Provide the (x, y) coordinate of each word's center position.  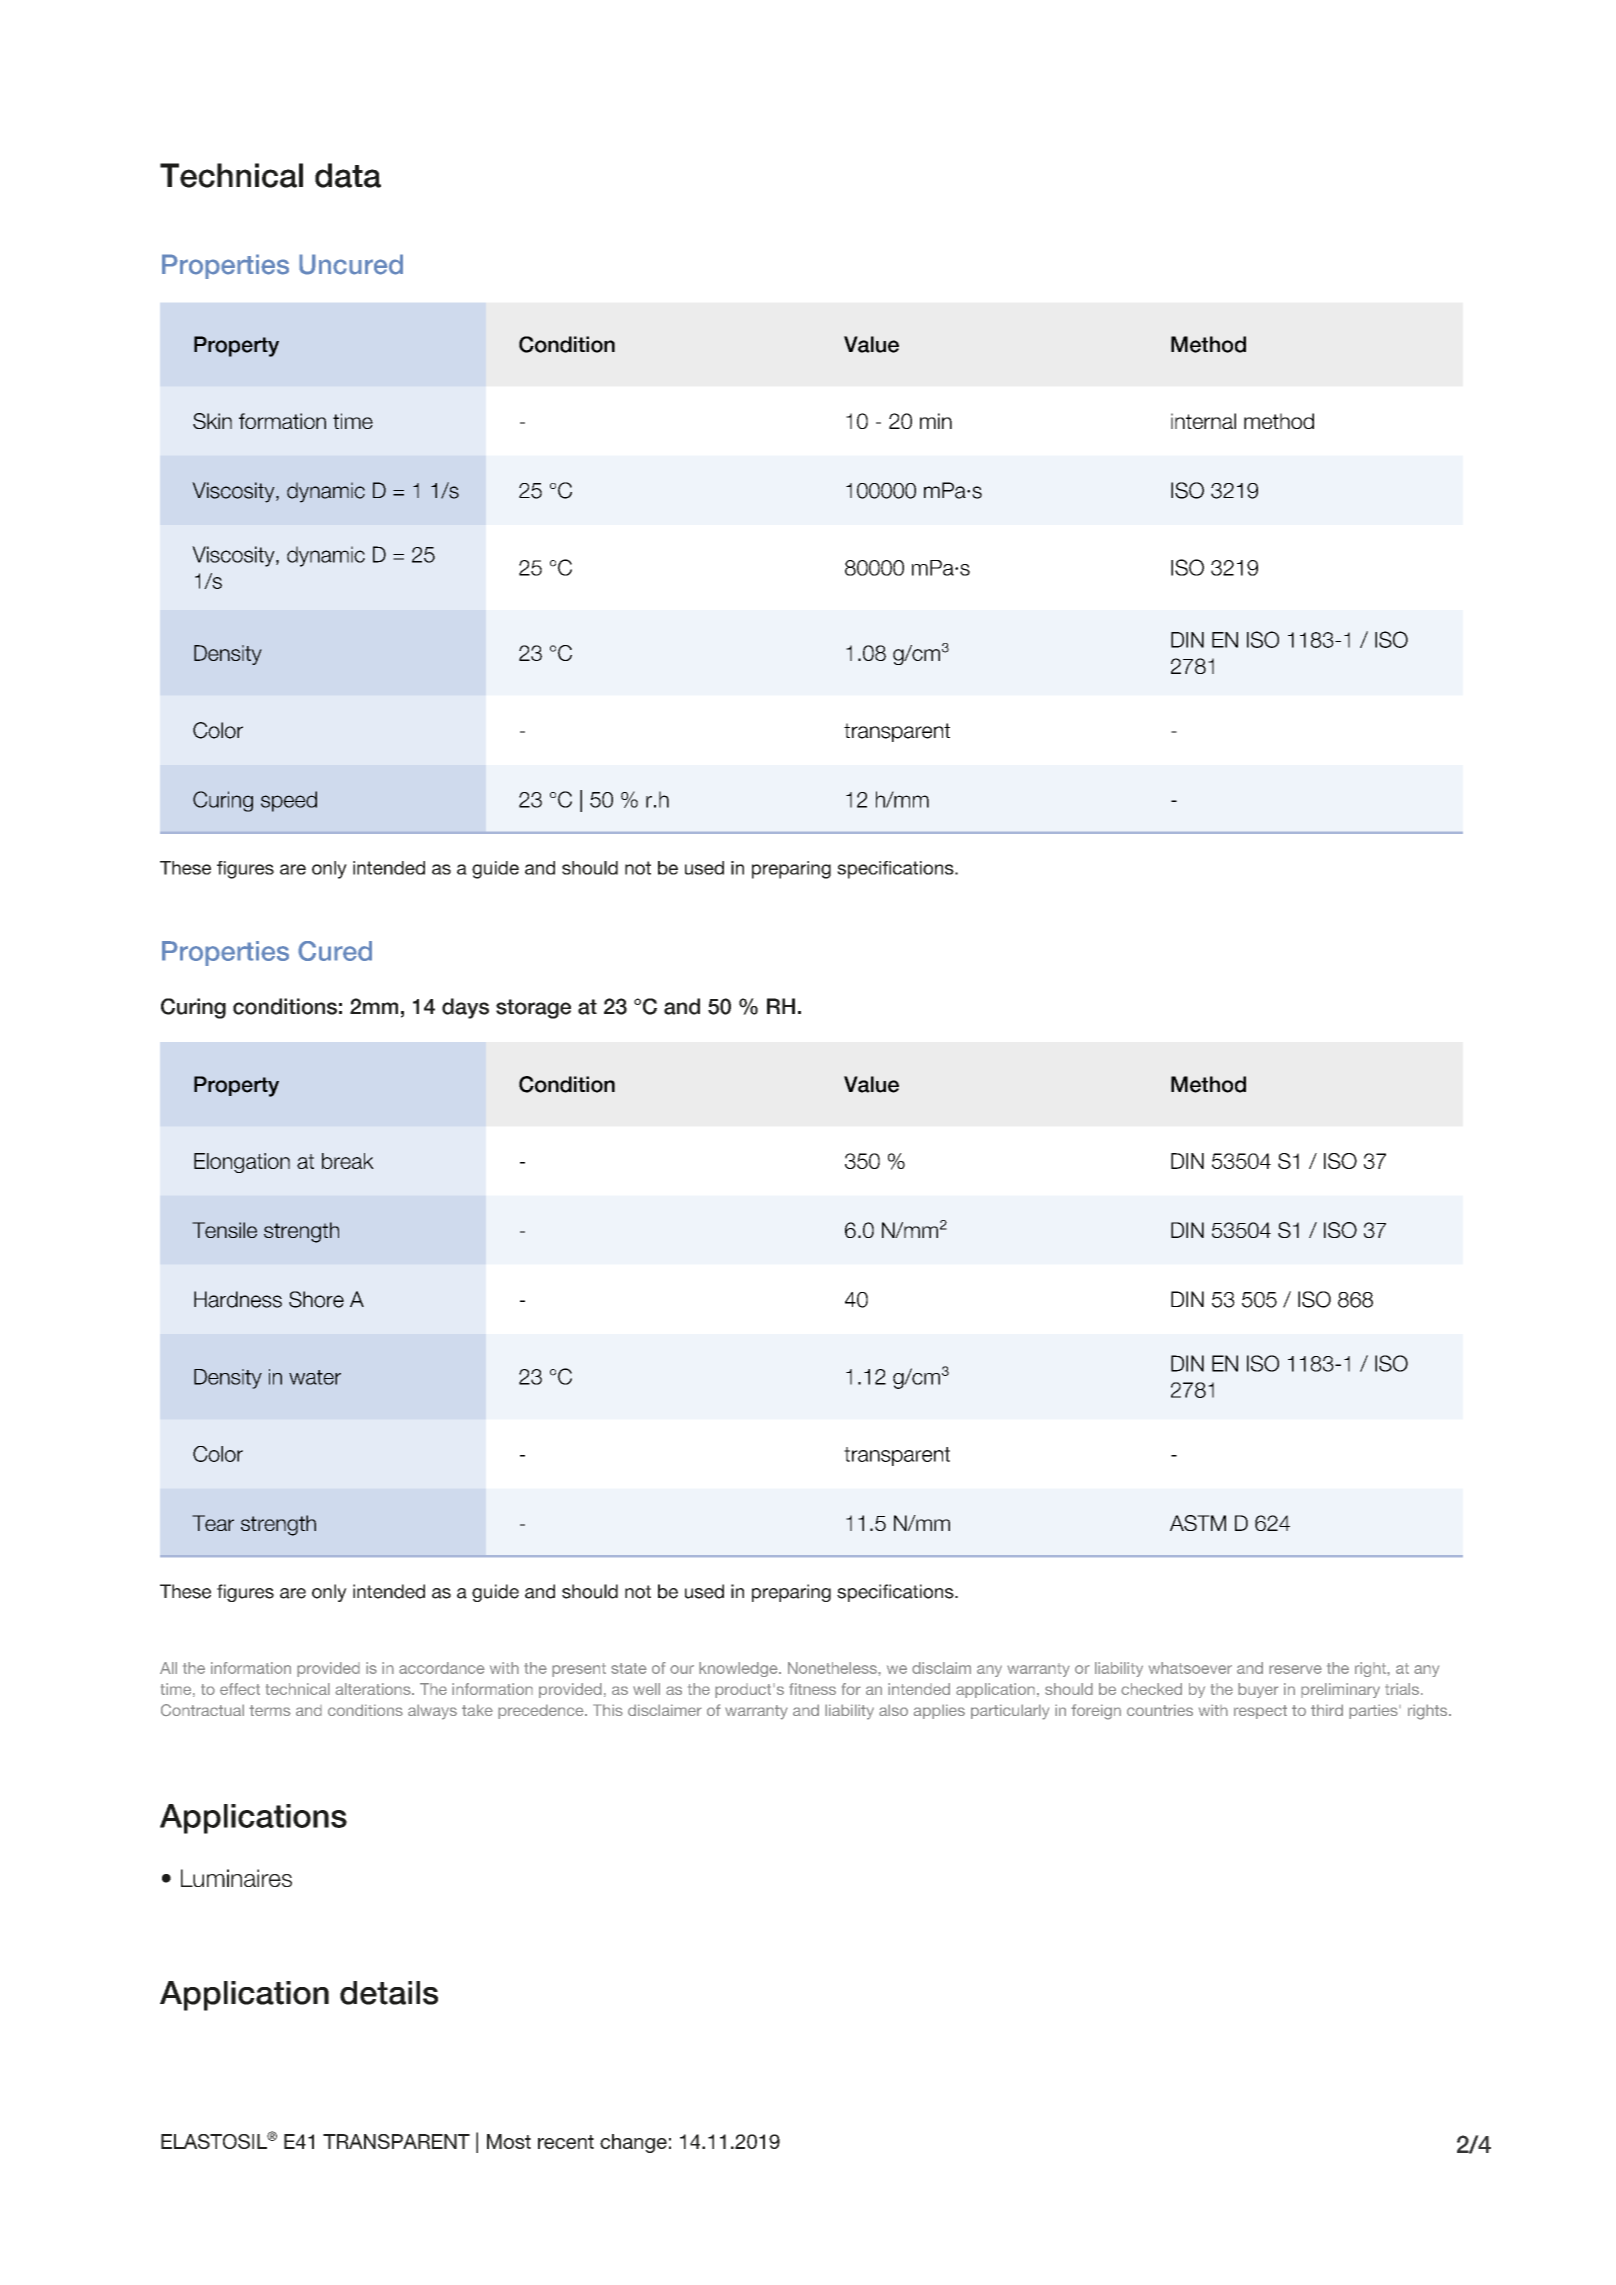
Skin (212, 421)
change (633, 2143)
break (348, 1161)
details (389, 1993)
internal (1203, 421)
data (348, 175)
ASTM (1198, 1523)
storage (533, 1009)
